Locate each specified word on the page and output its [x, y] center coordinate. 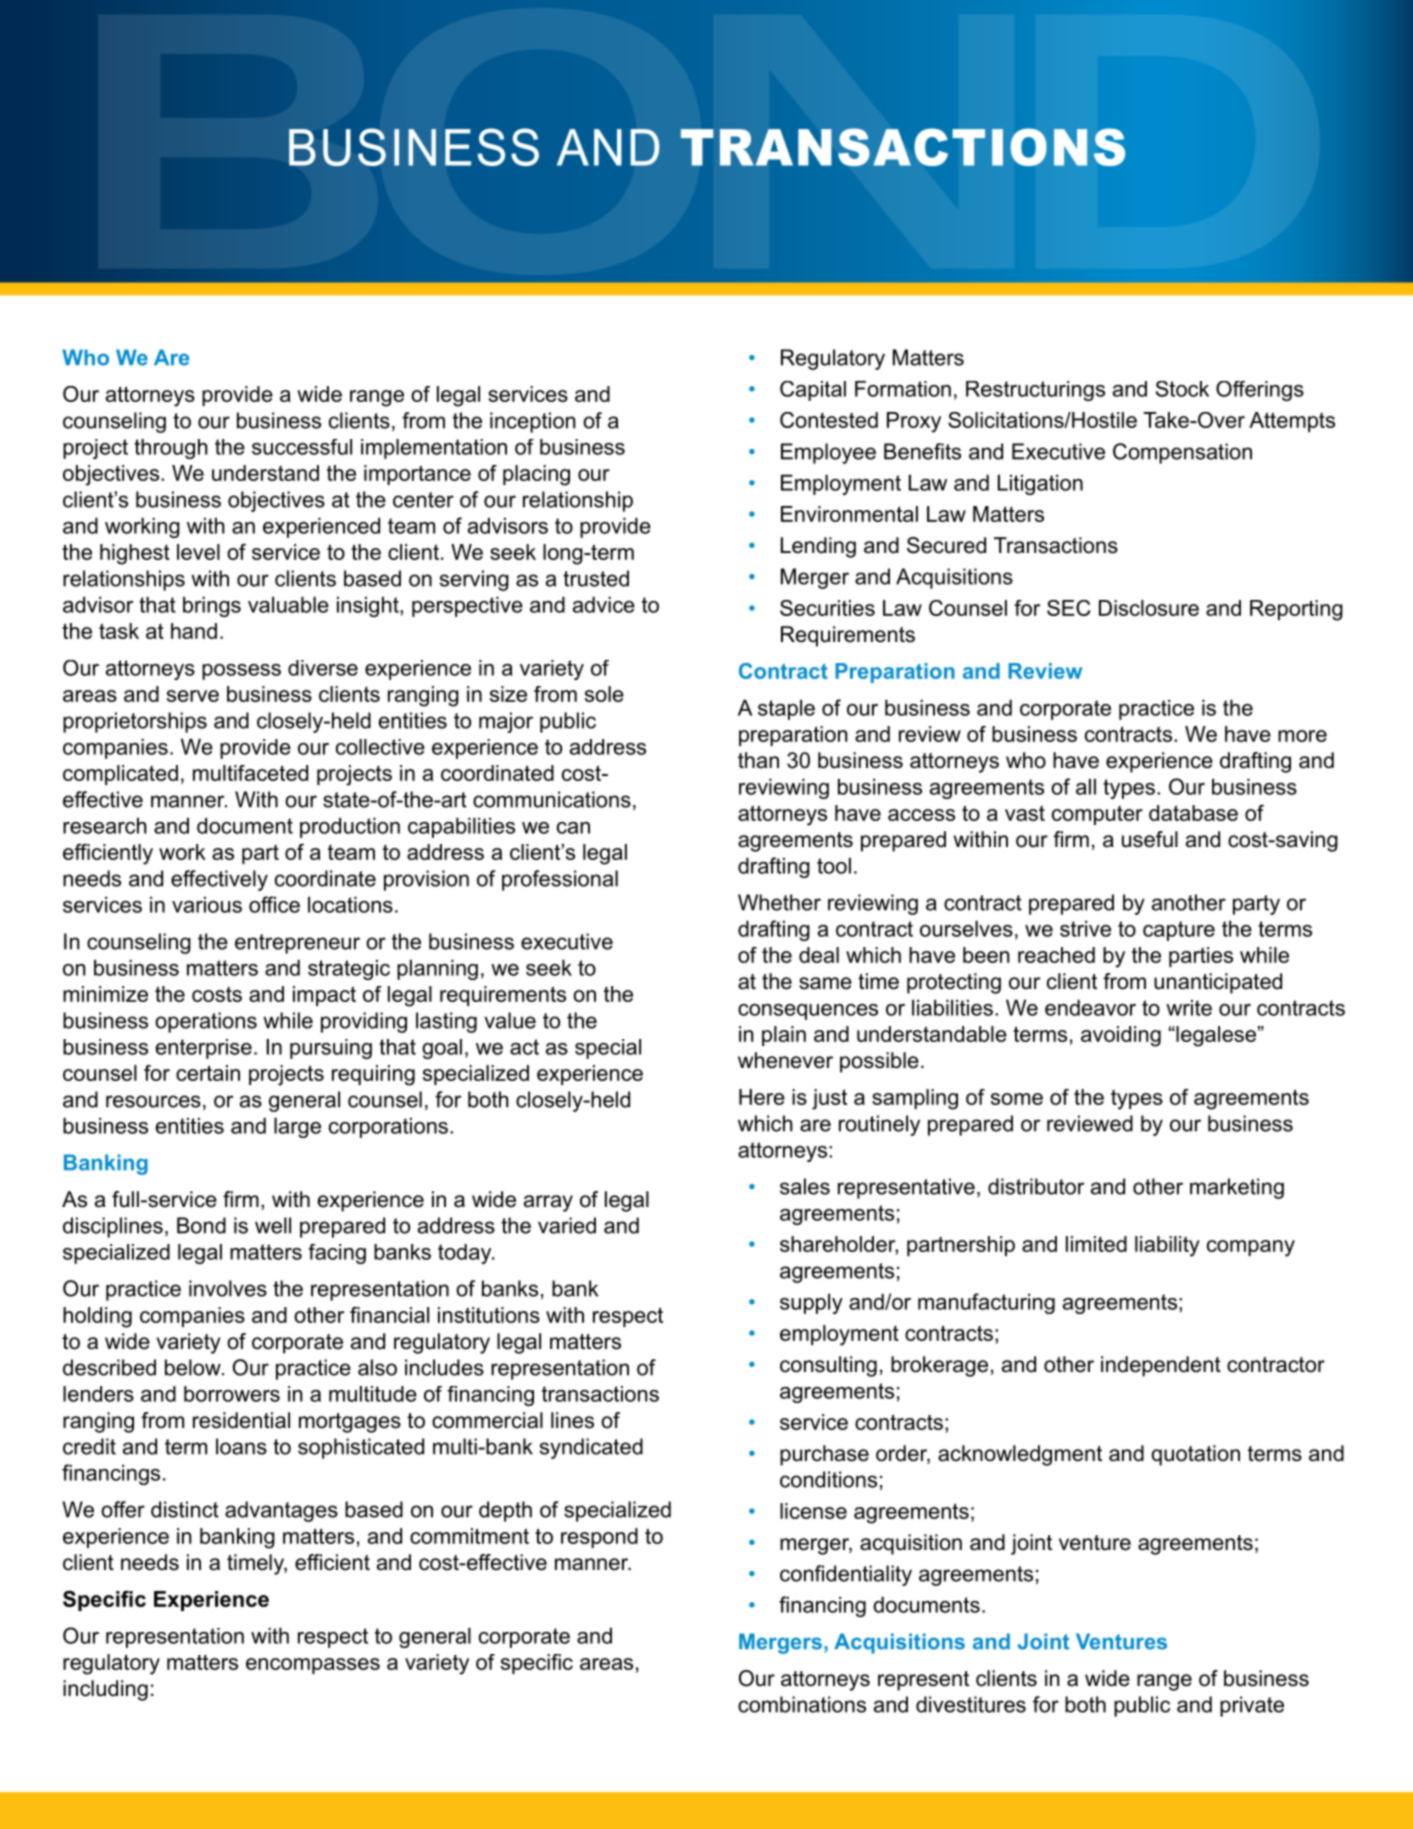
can [573, 828]
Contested [829, 420]
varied [567, 1225]
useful [1150, 839]
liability [1167, 1246]
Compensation [1182, 453]
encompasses [313, 1666]
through [171, 449]
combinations [802, 1704]
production [350, 827]
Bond [201, 1225]
